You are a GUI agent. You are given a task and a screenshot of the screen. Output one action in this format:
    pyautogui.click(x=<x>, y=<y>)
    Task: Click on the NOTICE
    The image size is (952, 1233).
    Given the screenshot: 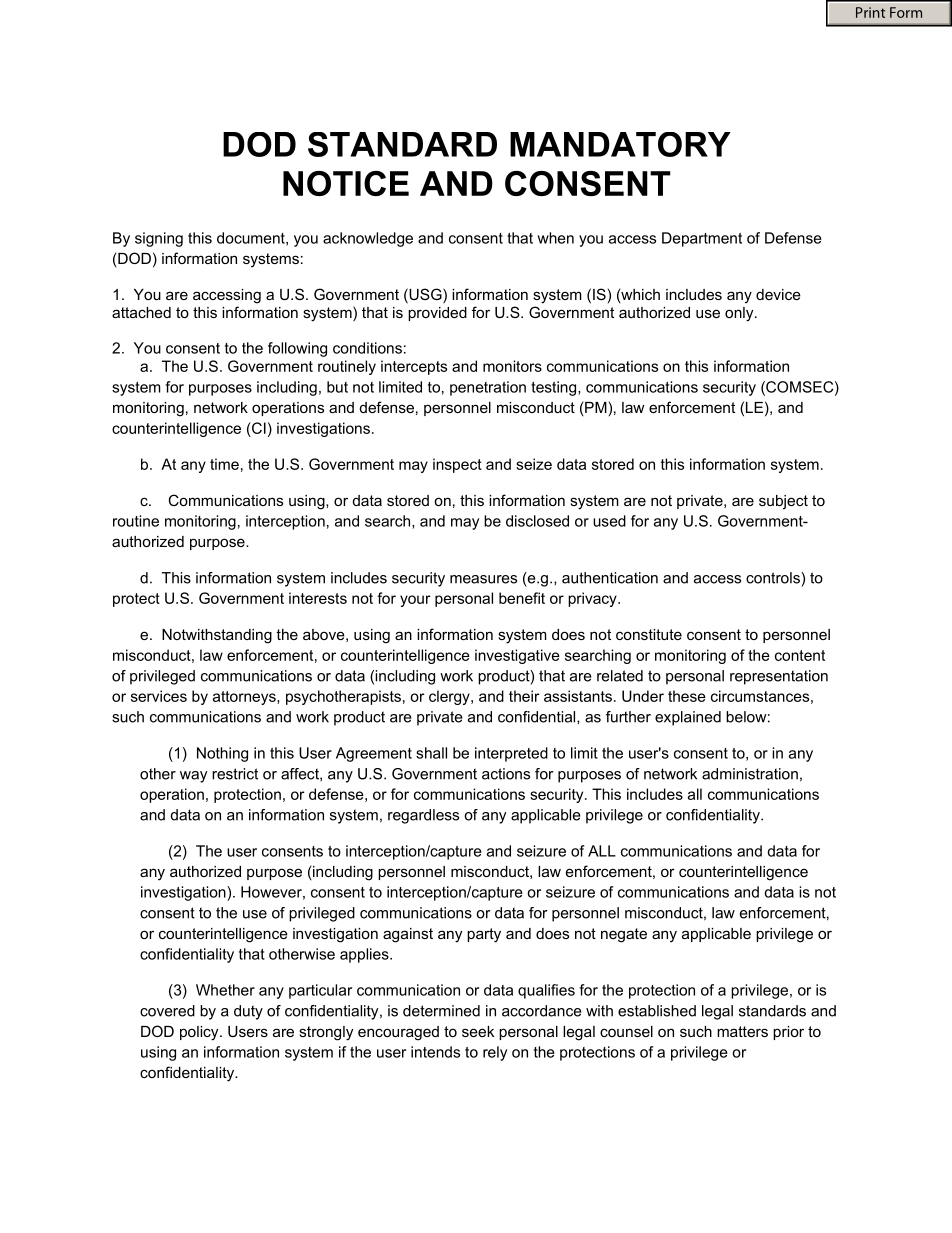 What is the action you would take?
    pyautogui.click(x=346, y=183)
